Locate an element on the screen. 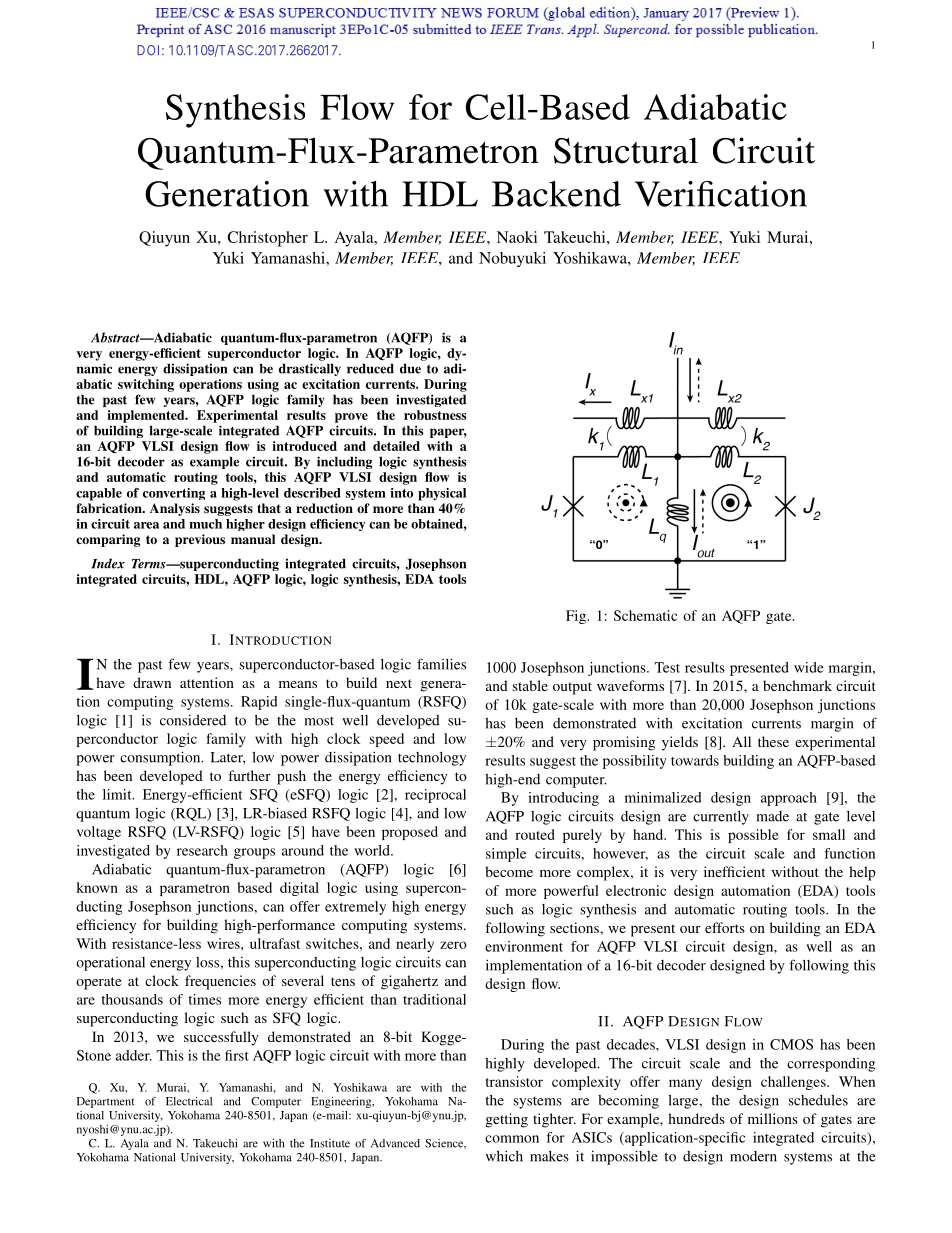 The image size is (952, 1233). families is located at coordinates (441, 664).
